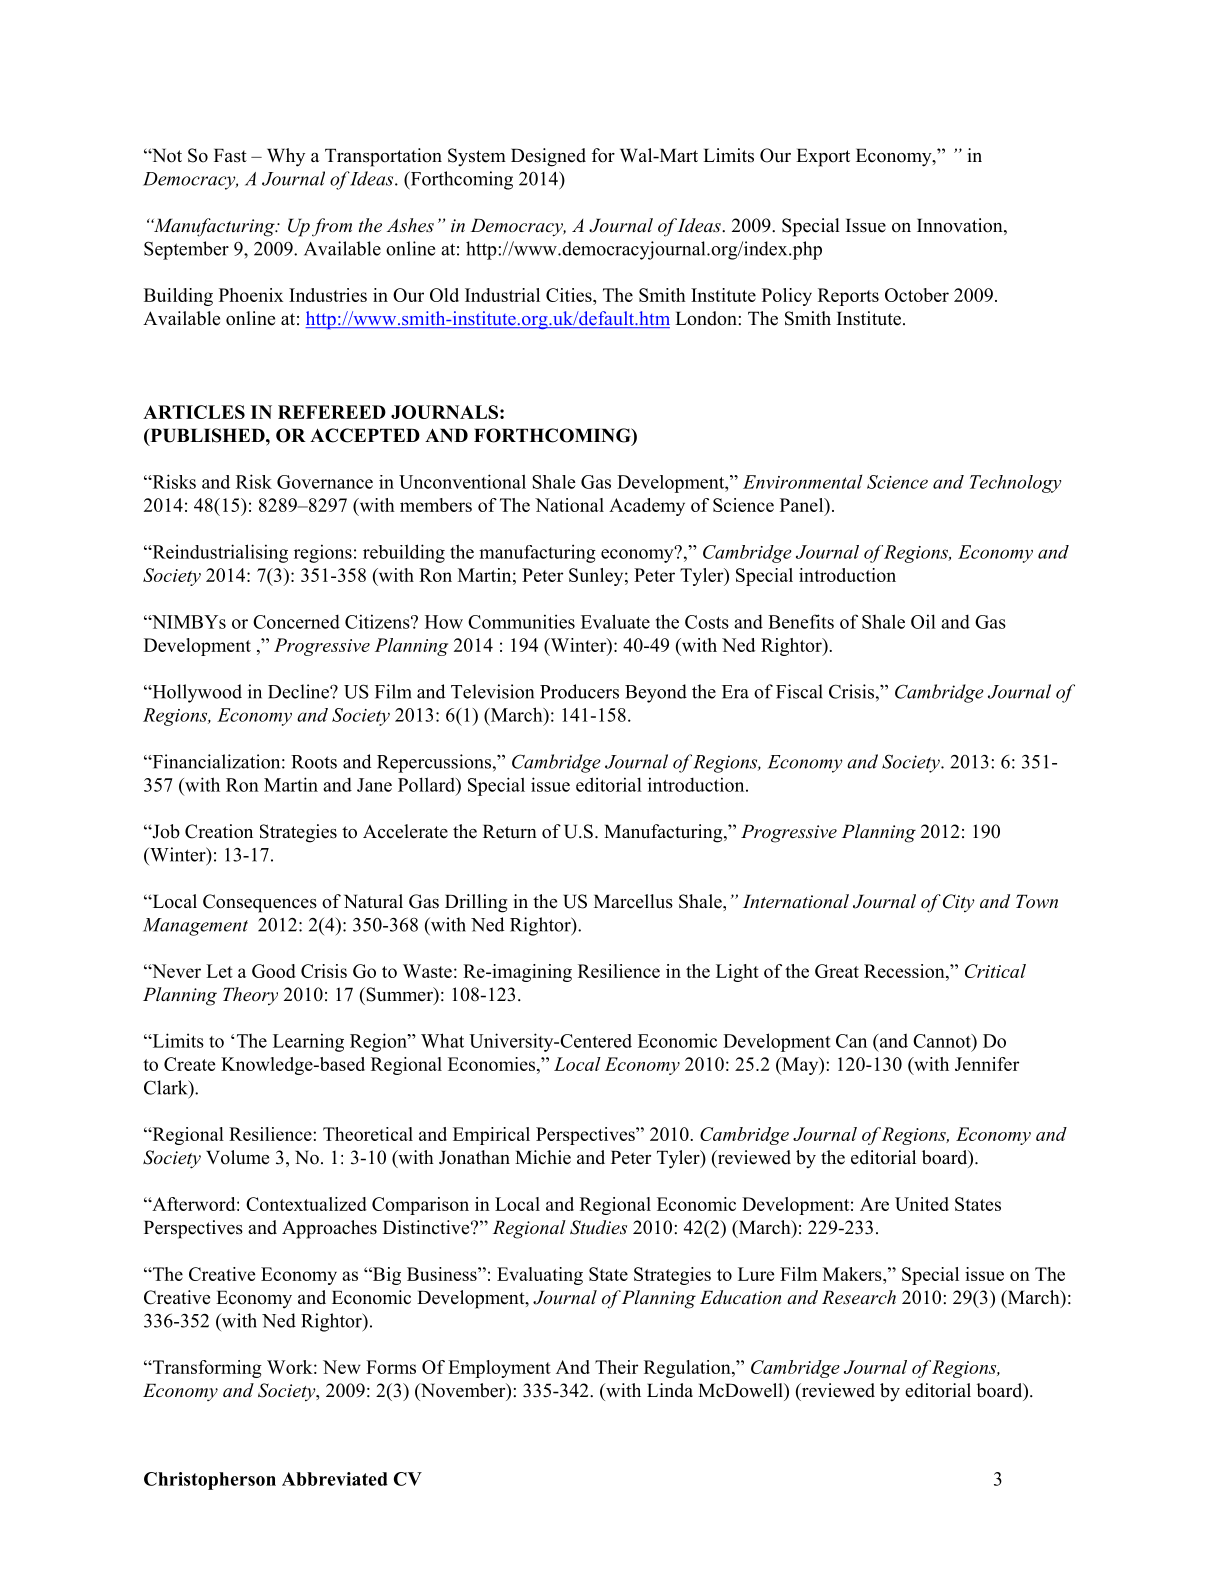  What do you see at coordinates (823, 157) in the page?
I see `Export` at bounding box center [823, 157].
